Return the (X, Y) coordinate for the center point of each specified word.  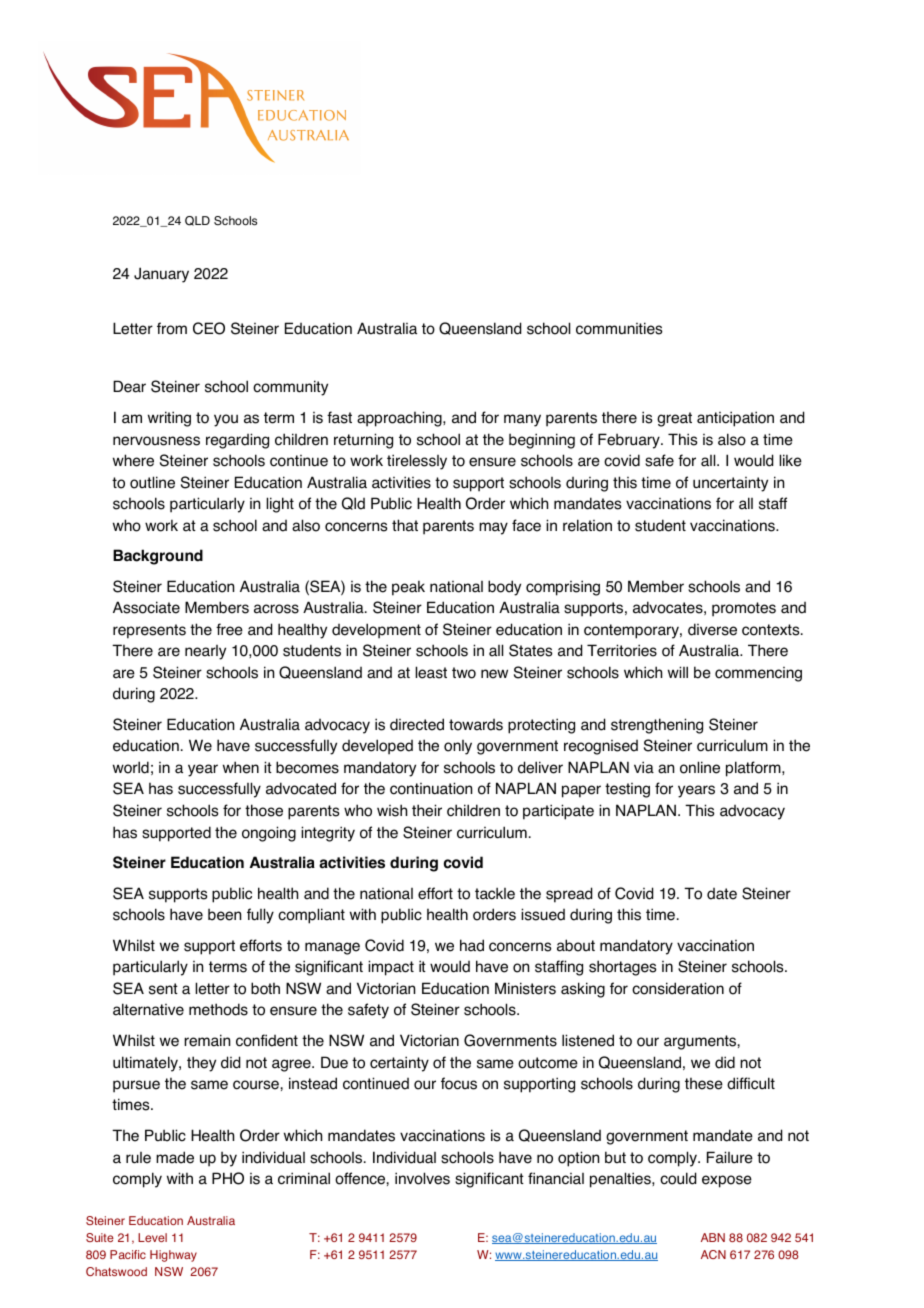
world (131, 767)
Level (152, 1237)
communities (619, 328)
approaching (400, 419)
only (458, 747)
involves (422, 1178)
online (700, 767)
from (172, 328)
